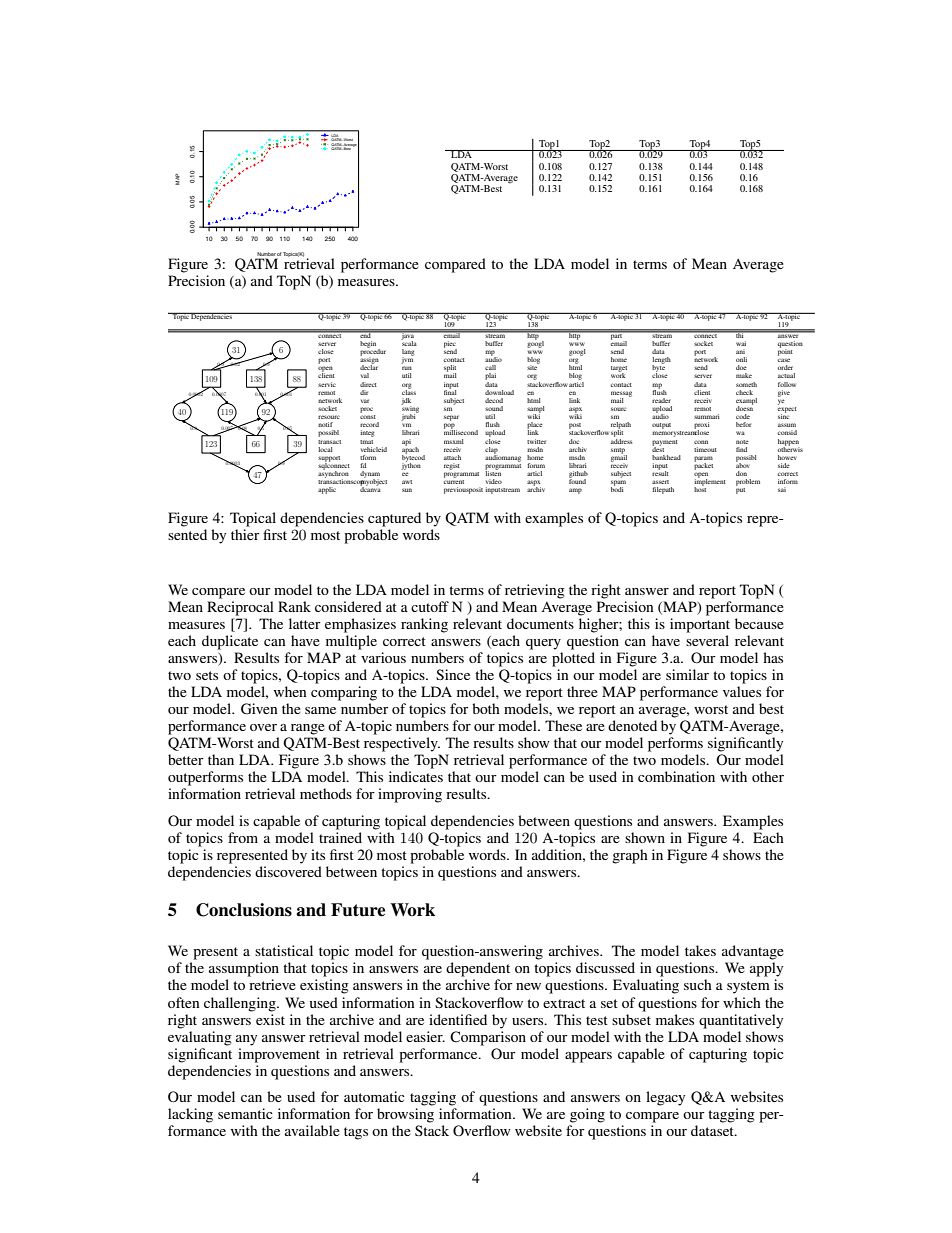 The image size is (952, 1233). I want to click on browsing, so click(405, 1115).
